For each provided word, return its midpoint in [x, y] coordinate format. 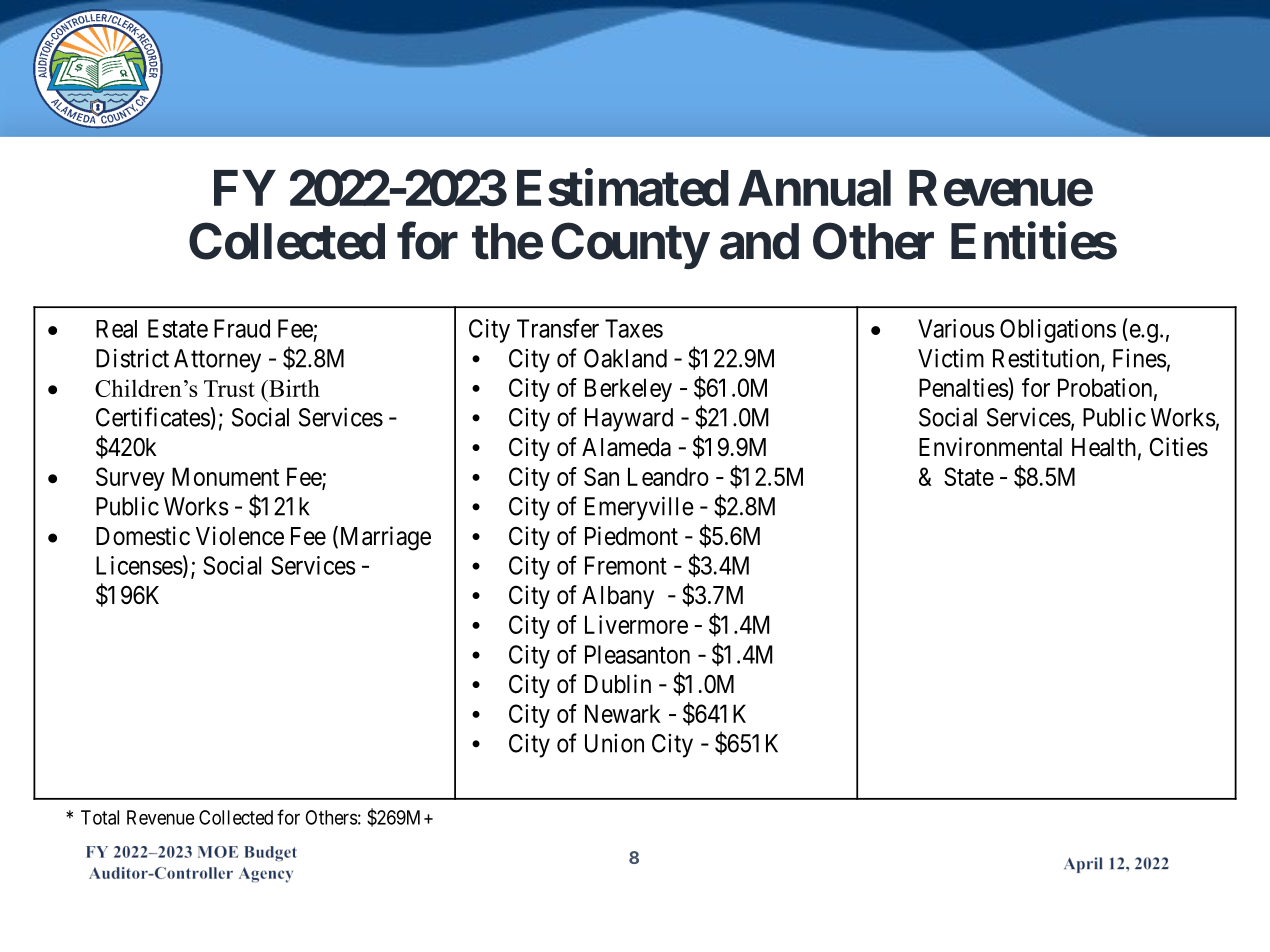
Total [100, 817]
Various [956, 328]
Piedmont [631, 536]
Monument [225, 476]
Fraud [242, 328]
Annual [814, 188]
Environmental [990, 447]
